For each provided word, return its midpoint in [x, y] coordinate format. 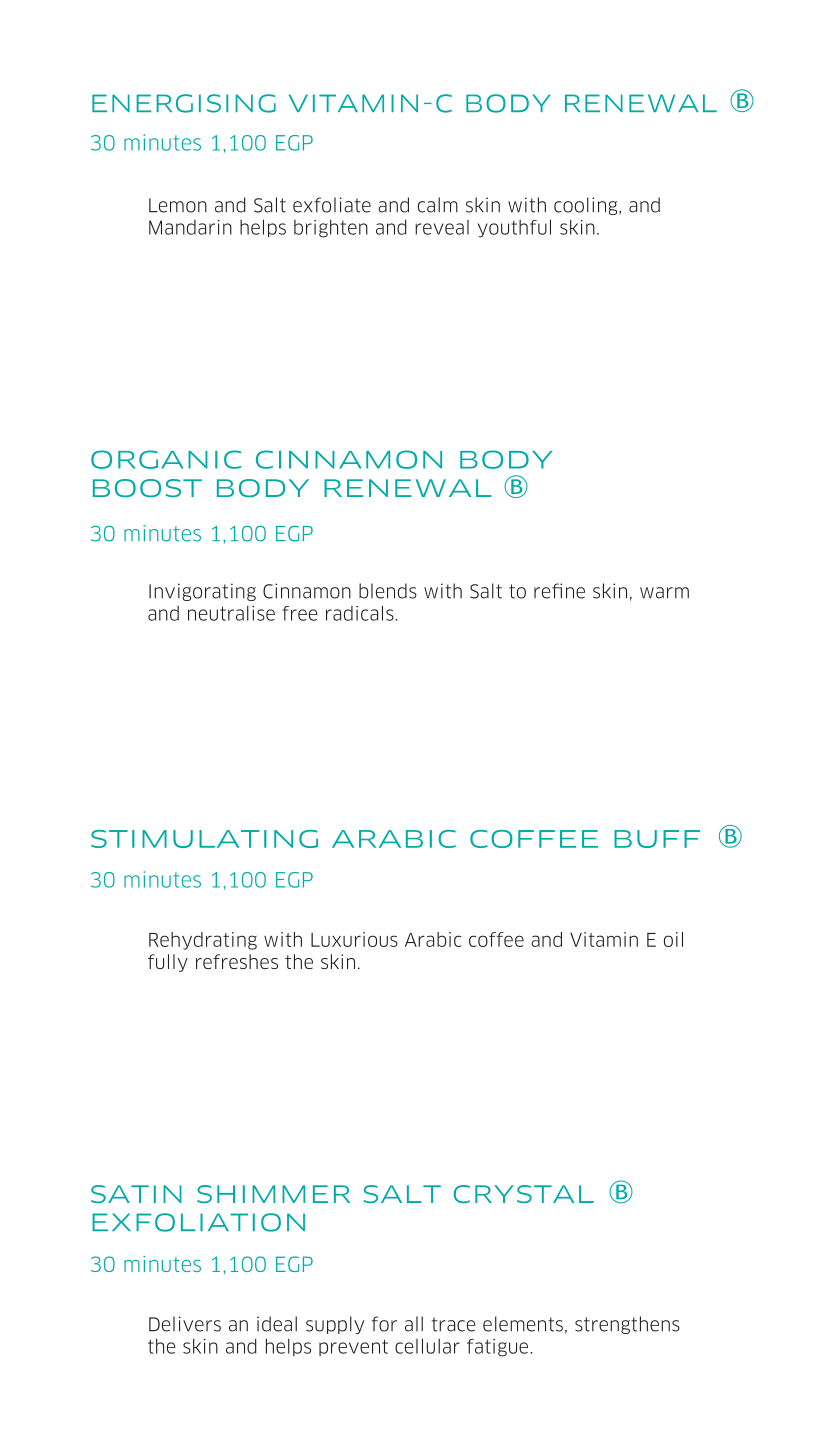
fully [168, 963]
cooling [587, 206]
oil [673, 939]
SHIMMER [273, 1194]
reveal [442, 227]
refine [559, 591]
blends [388, 591]
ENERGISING [184, 103]
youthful [514, 228]
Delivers [185, 1324]
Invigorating [202, 592]
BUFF [657, 839]
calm [438, 205]
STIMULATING [204, 839]
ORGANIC [166, 459]
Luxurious [354, 939]
